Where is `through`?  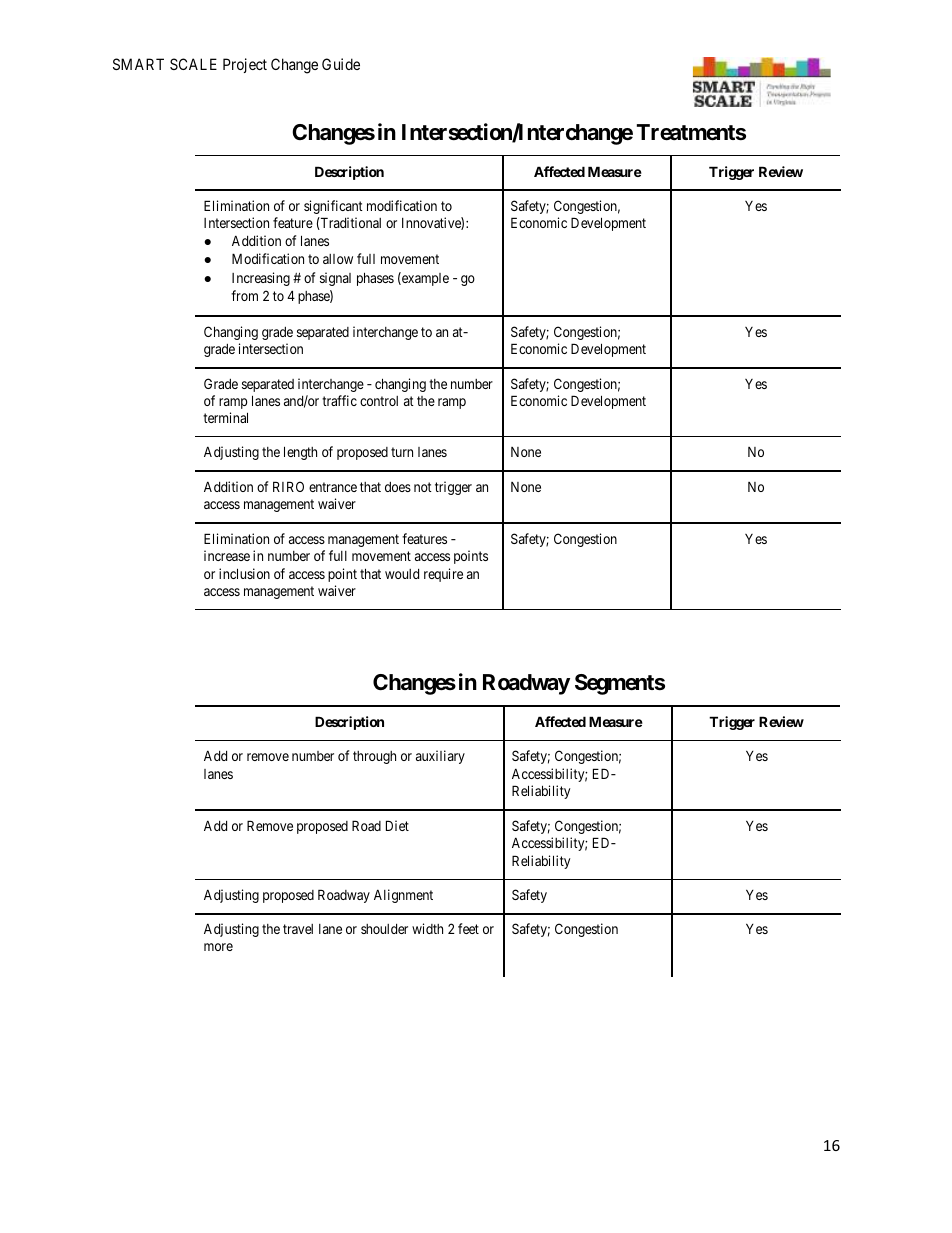
through is located at coordinates (374, 757).
